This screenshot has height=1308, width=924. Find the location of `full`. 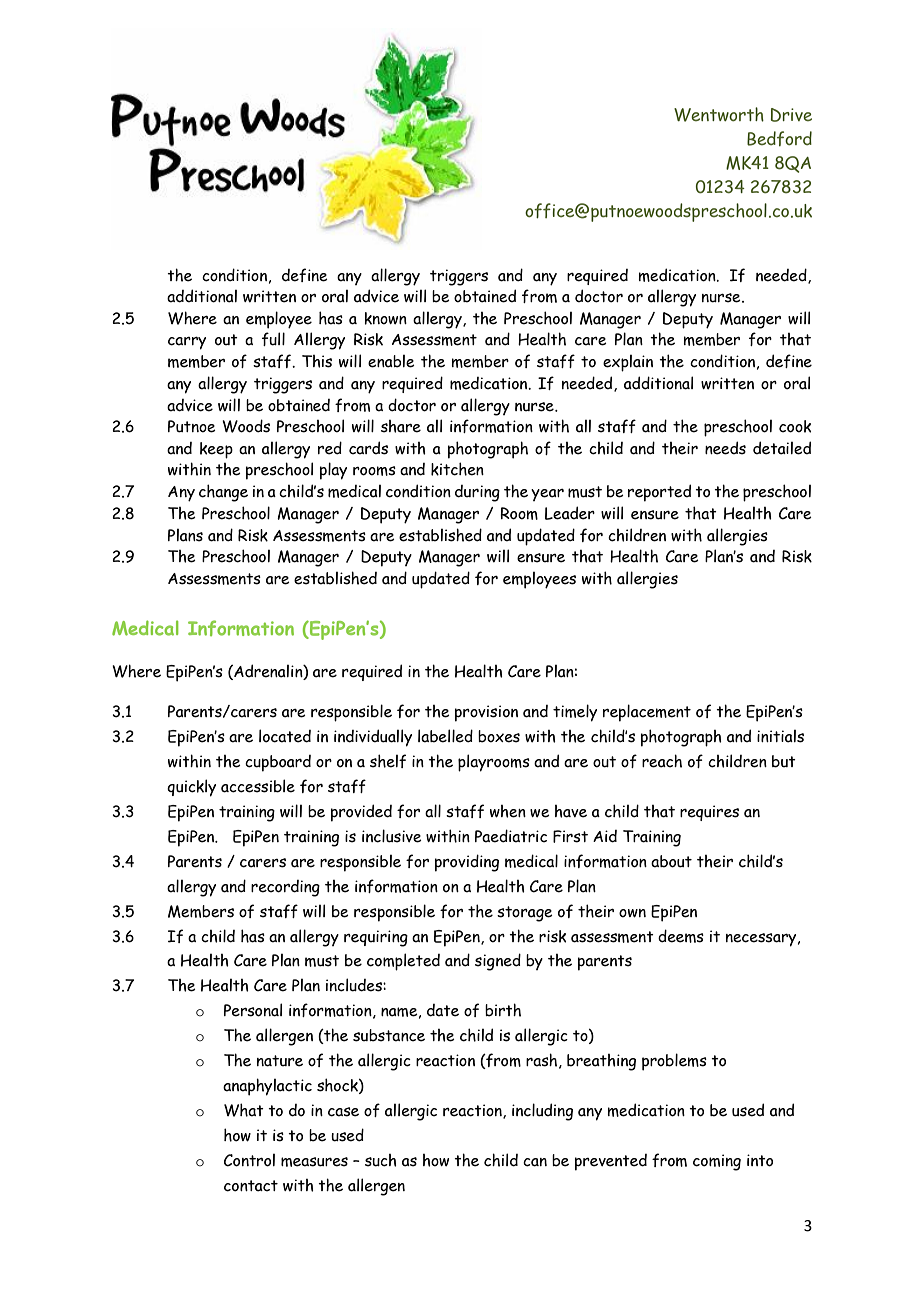

full is located at coordinates (273, 339).
